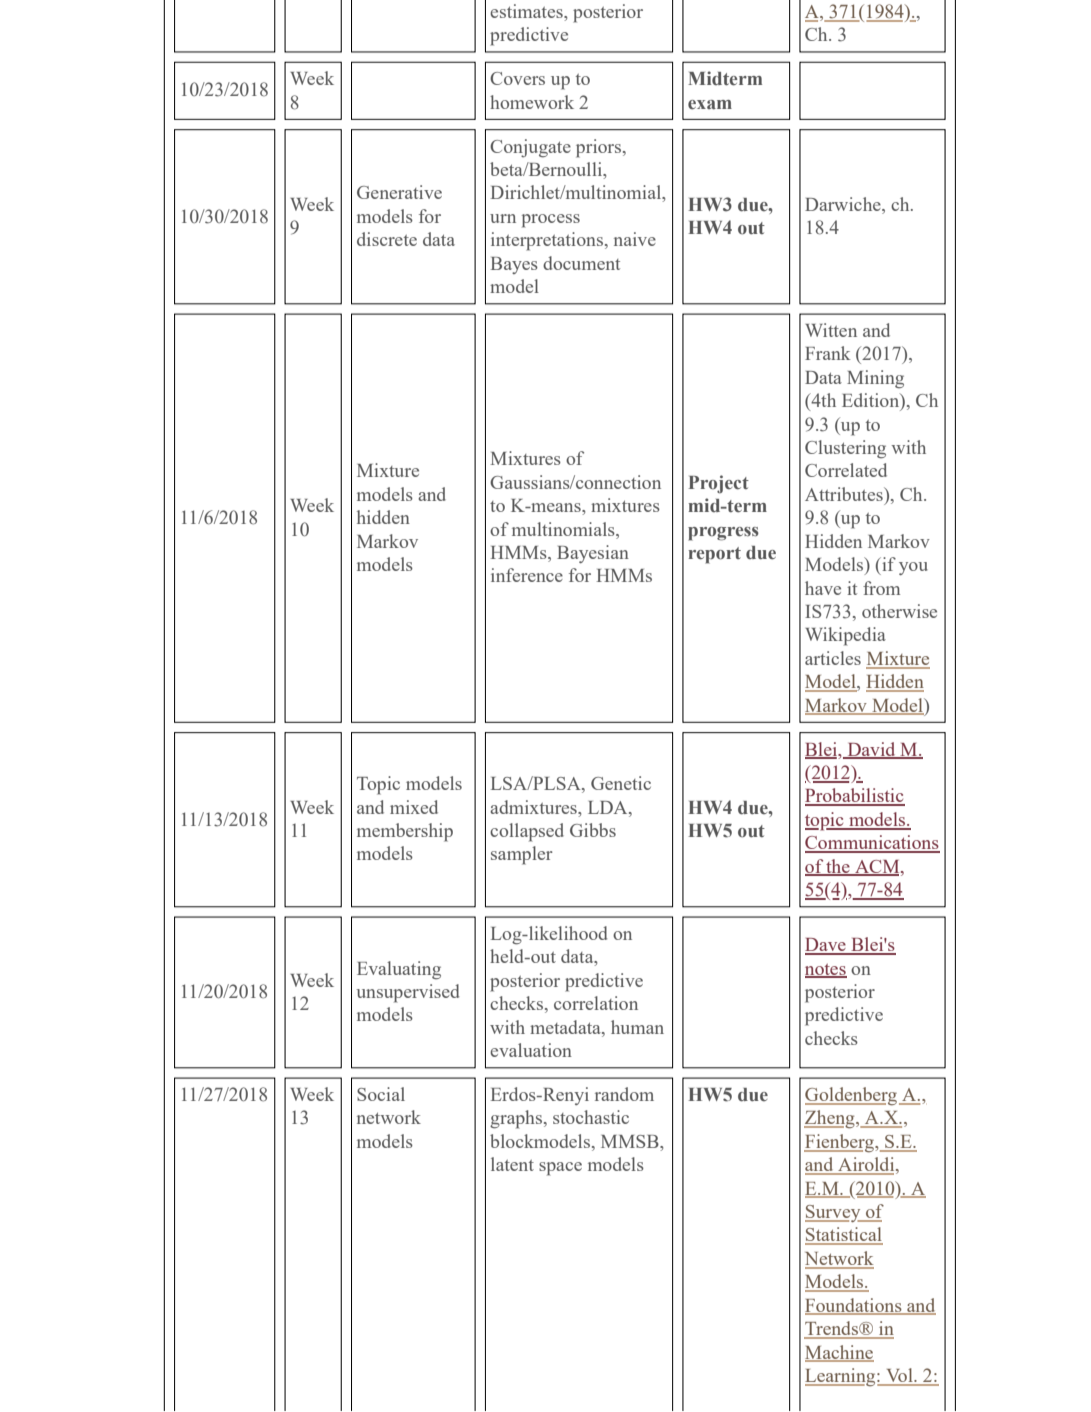 This image has height=1412, width=1091. Describe the element at coordinates (831, 330) in the image. I see `Witten` at that location.
